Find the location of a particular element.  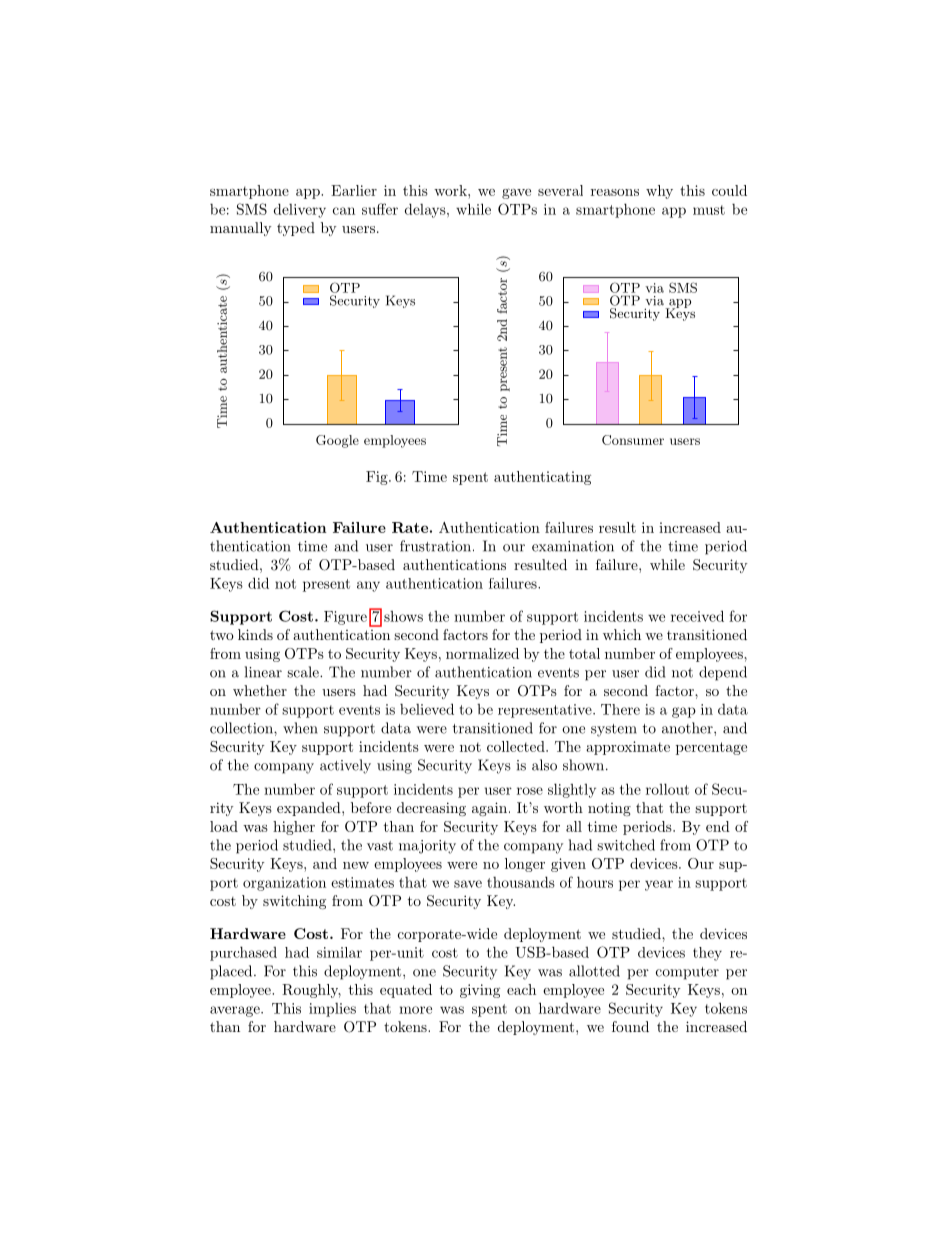

work is located at coordinates (451, 190).
